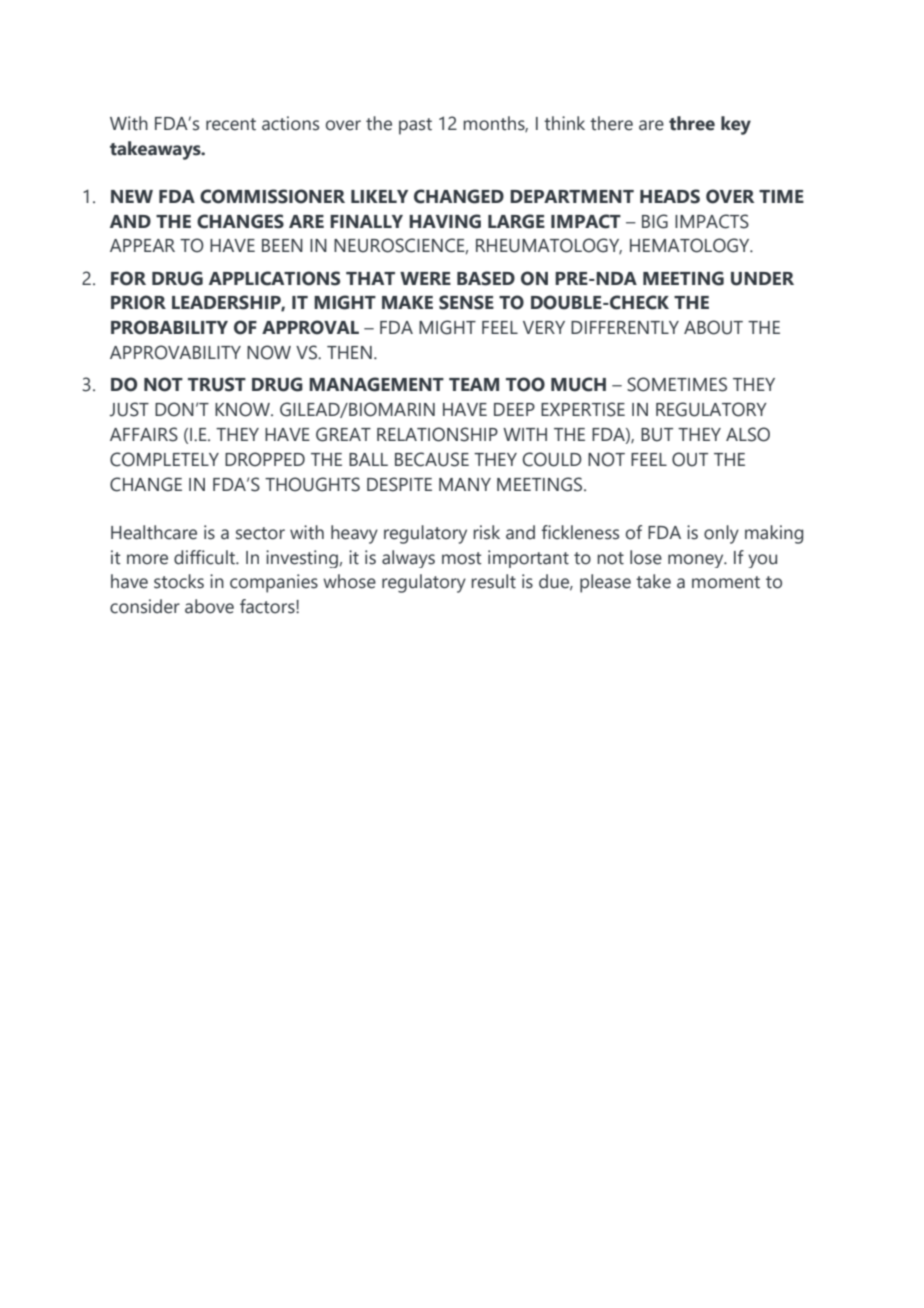 The height and width of the image is (1308, 924). I want to click on recent, so click(231, 124).
